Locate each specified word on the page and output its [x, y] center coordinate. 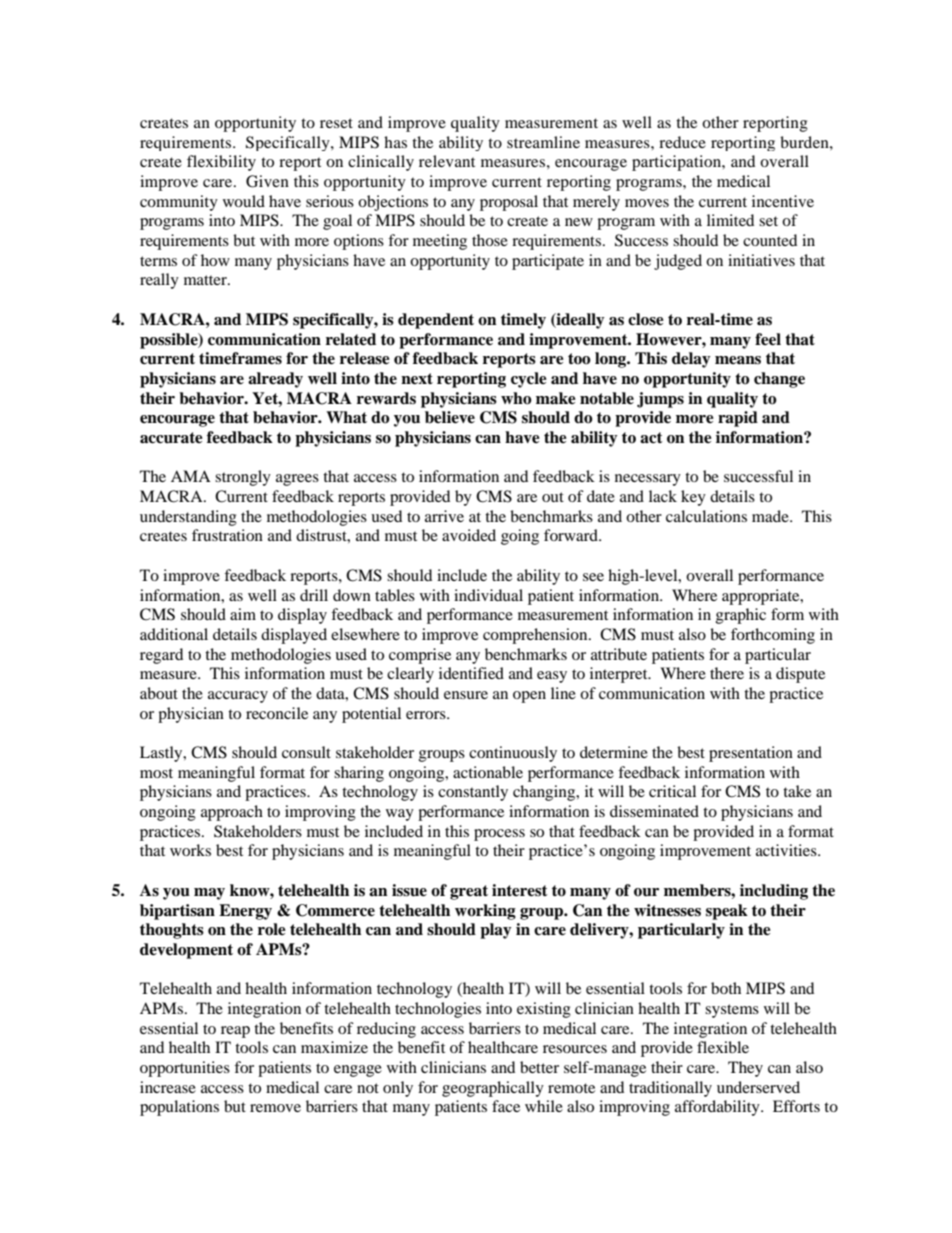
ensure [466, 695]
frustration [227, 535]
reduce [682, 142]
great [469, 892]
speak [727, 912]
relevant [447, 161]
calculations [706, 516]
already [275, 380]
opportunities [185, 1069]
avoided [469, 535]
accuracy [238, 697]
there [727, 673]
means [738, 360]
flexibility [221, 163]
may [209, 894]
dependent [436, 321]
